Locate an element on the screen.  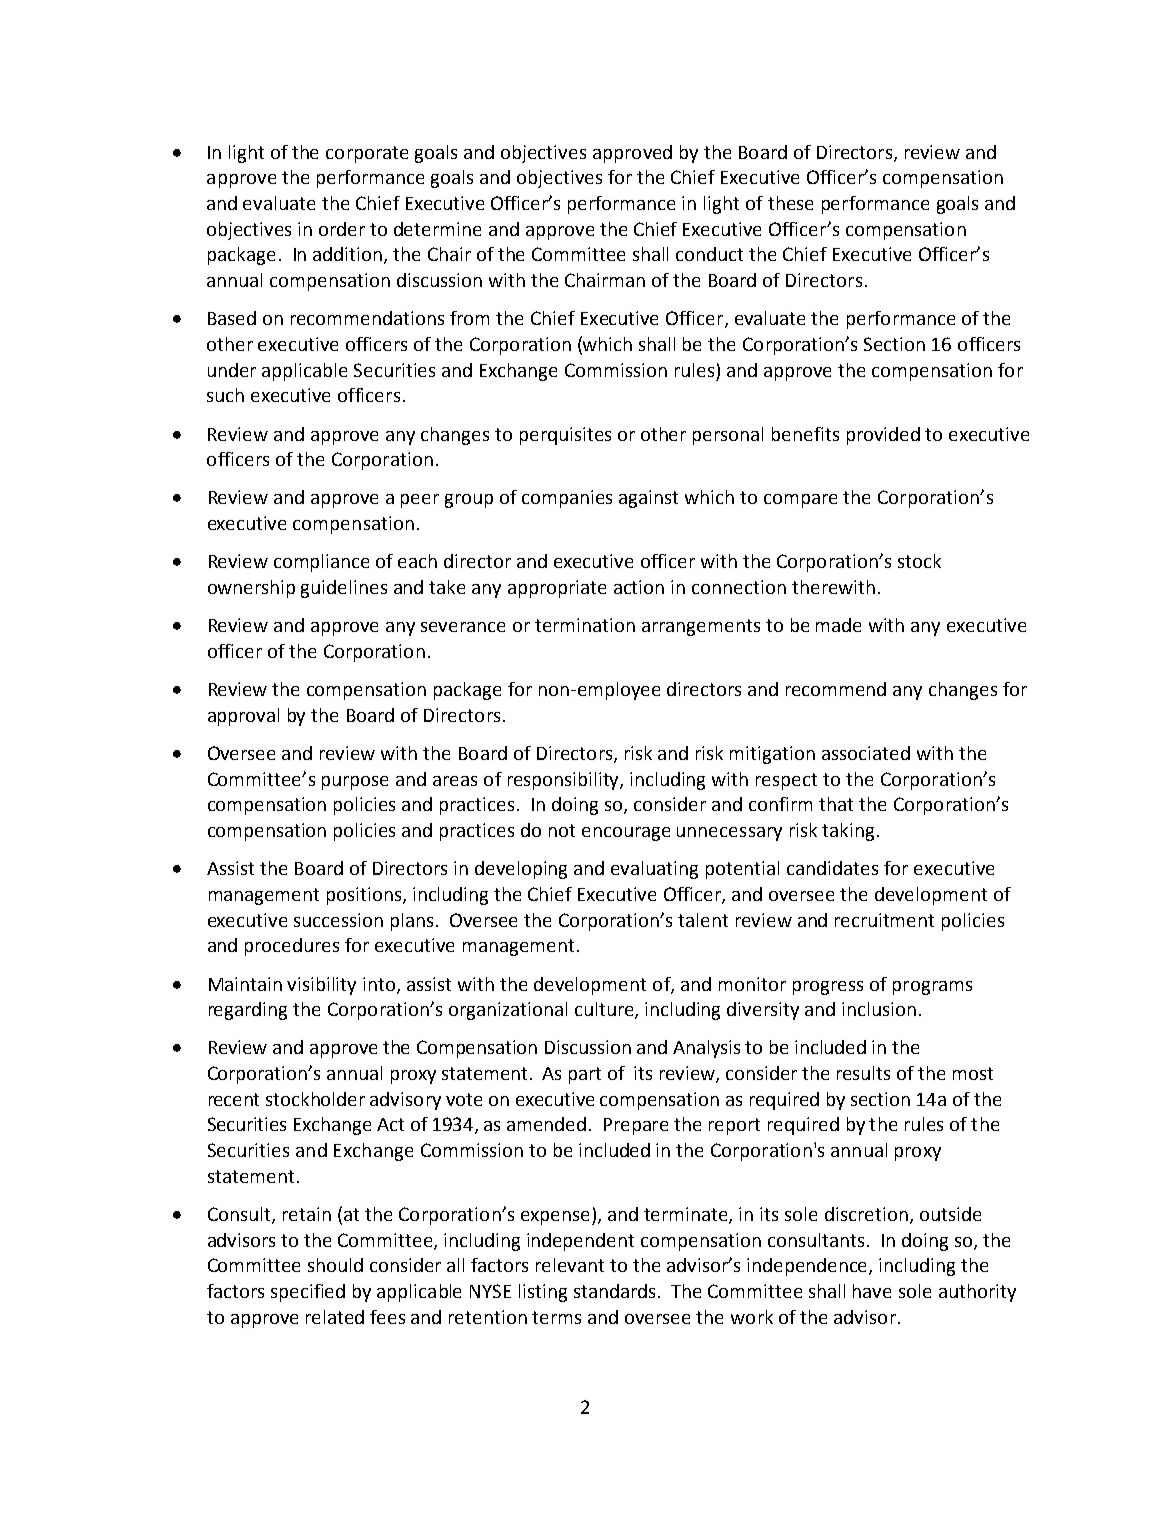
such is located at coordinates (225, 395).
